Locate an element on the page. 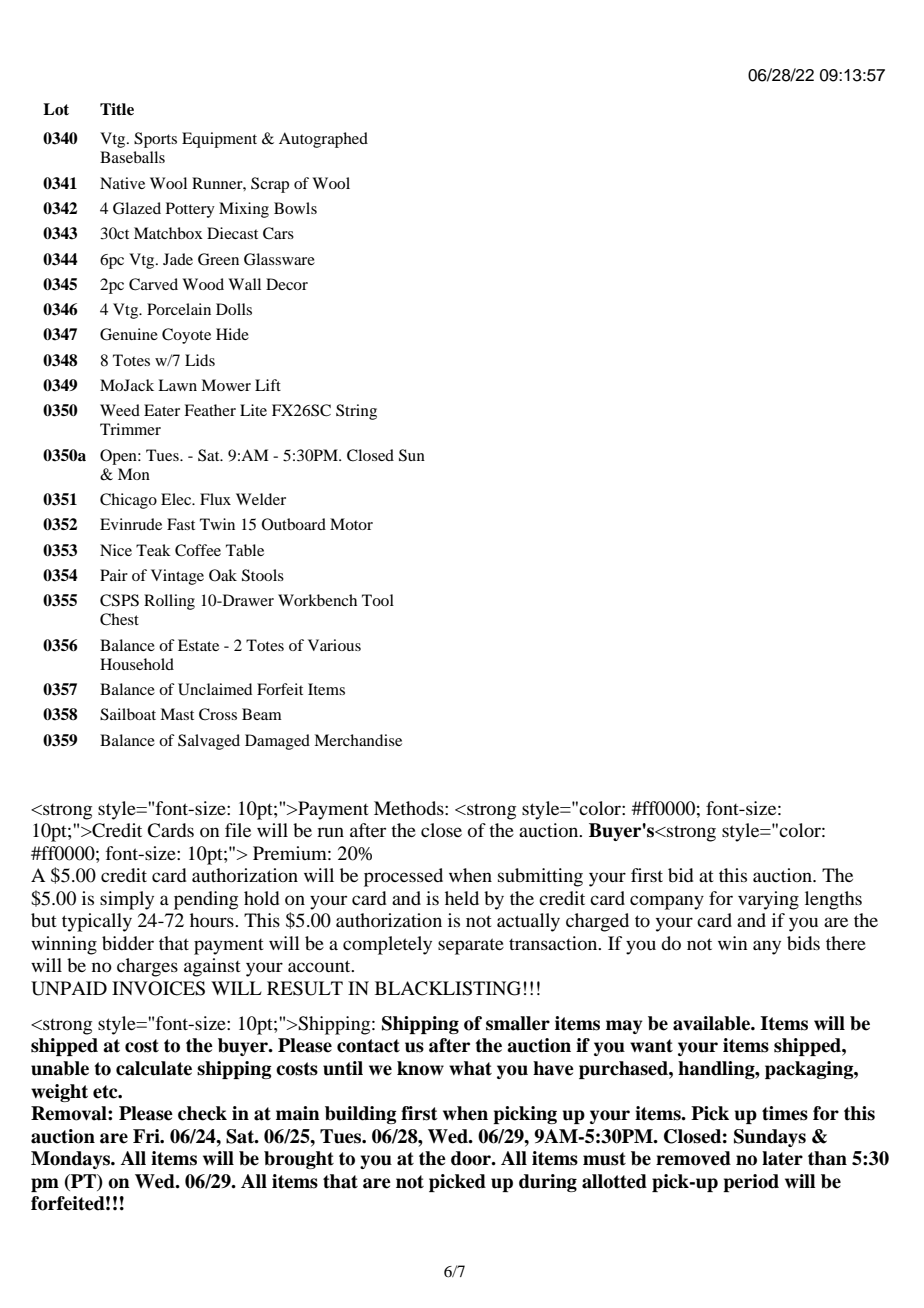 The height and width of the image is (1308, 924). check is located at coordinates (202, 1113).
